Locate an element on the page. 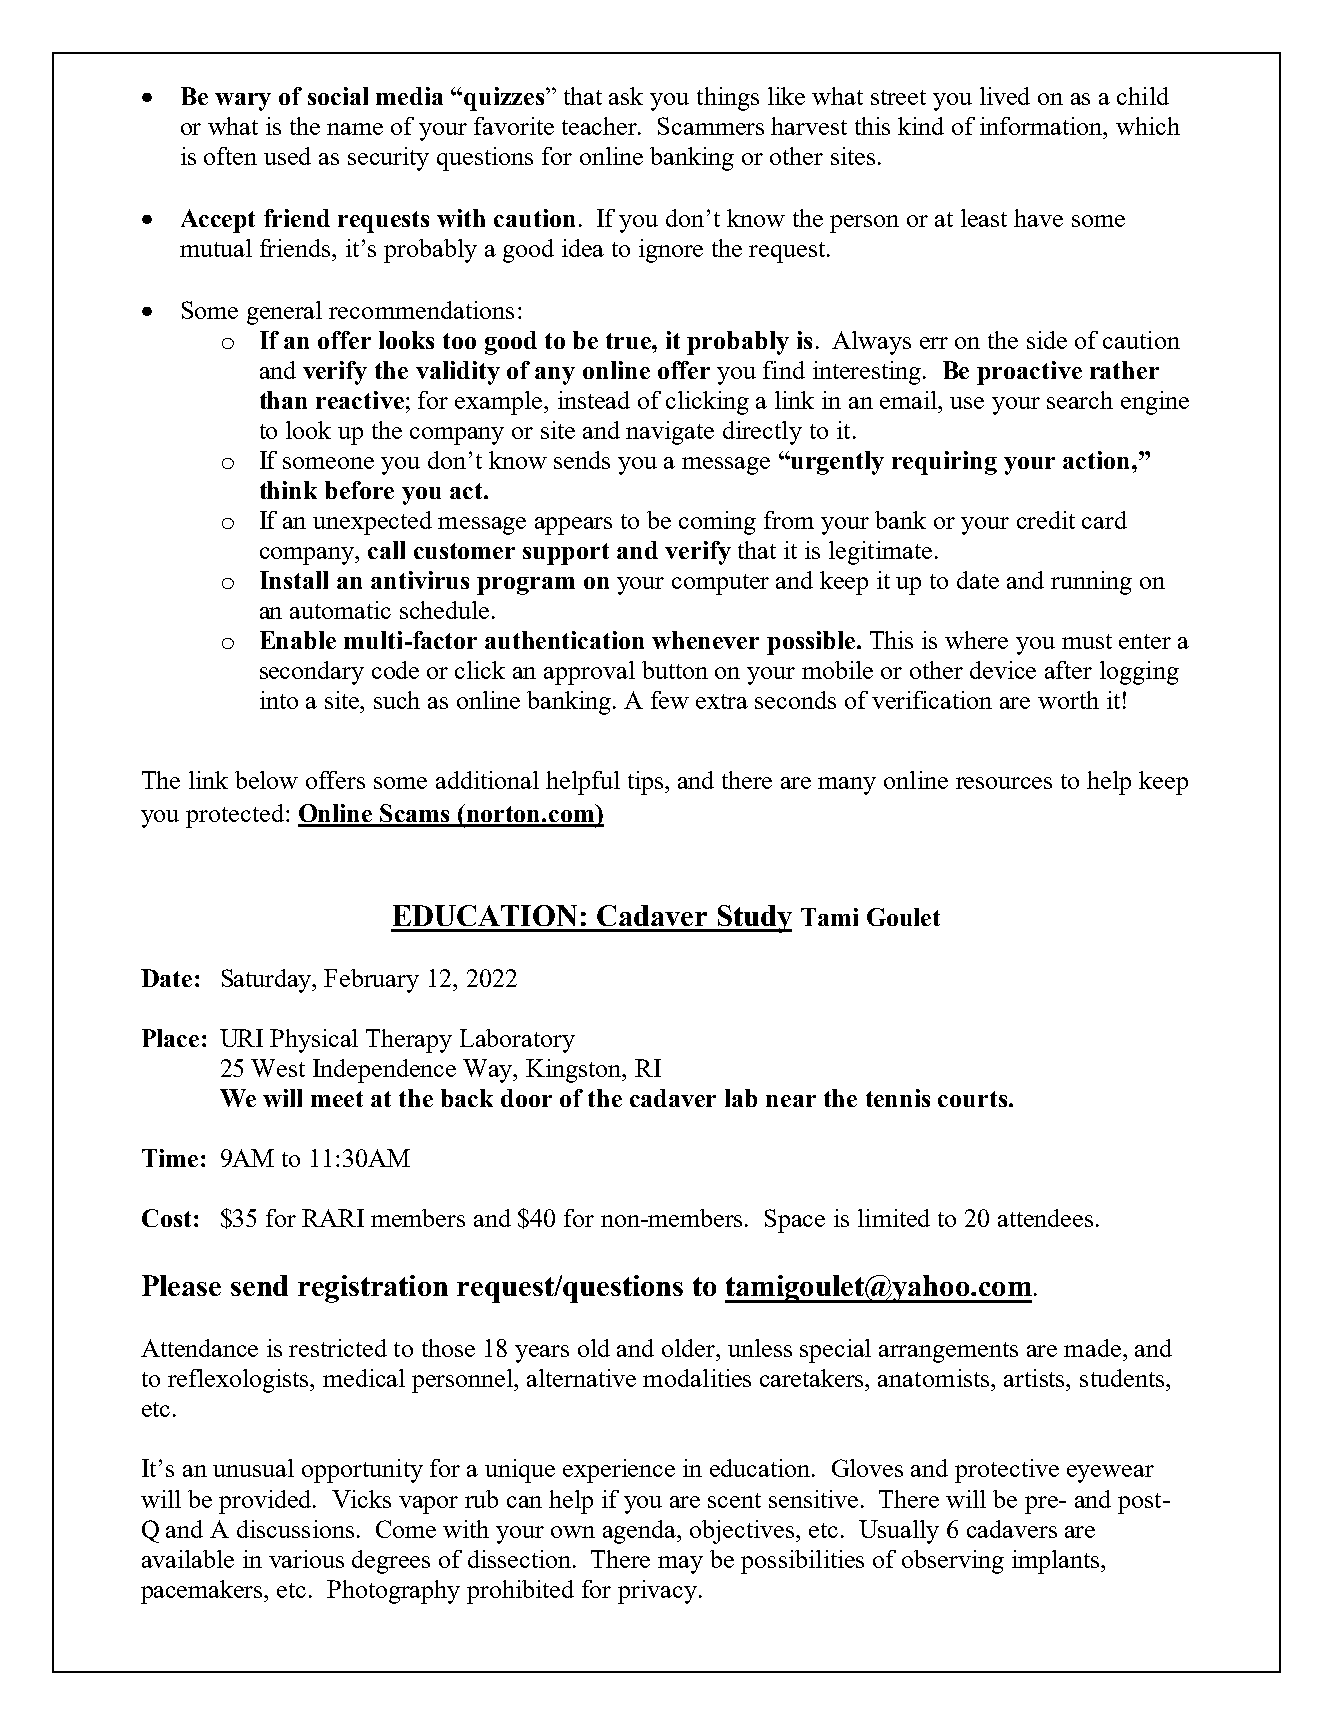 This image has width=1333, height=1725. navigate is located at coordinates (670, 433).
